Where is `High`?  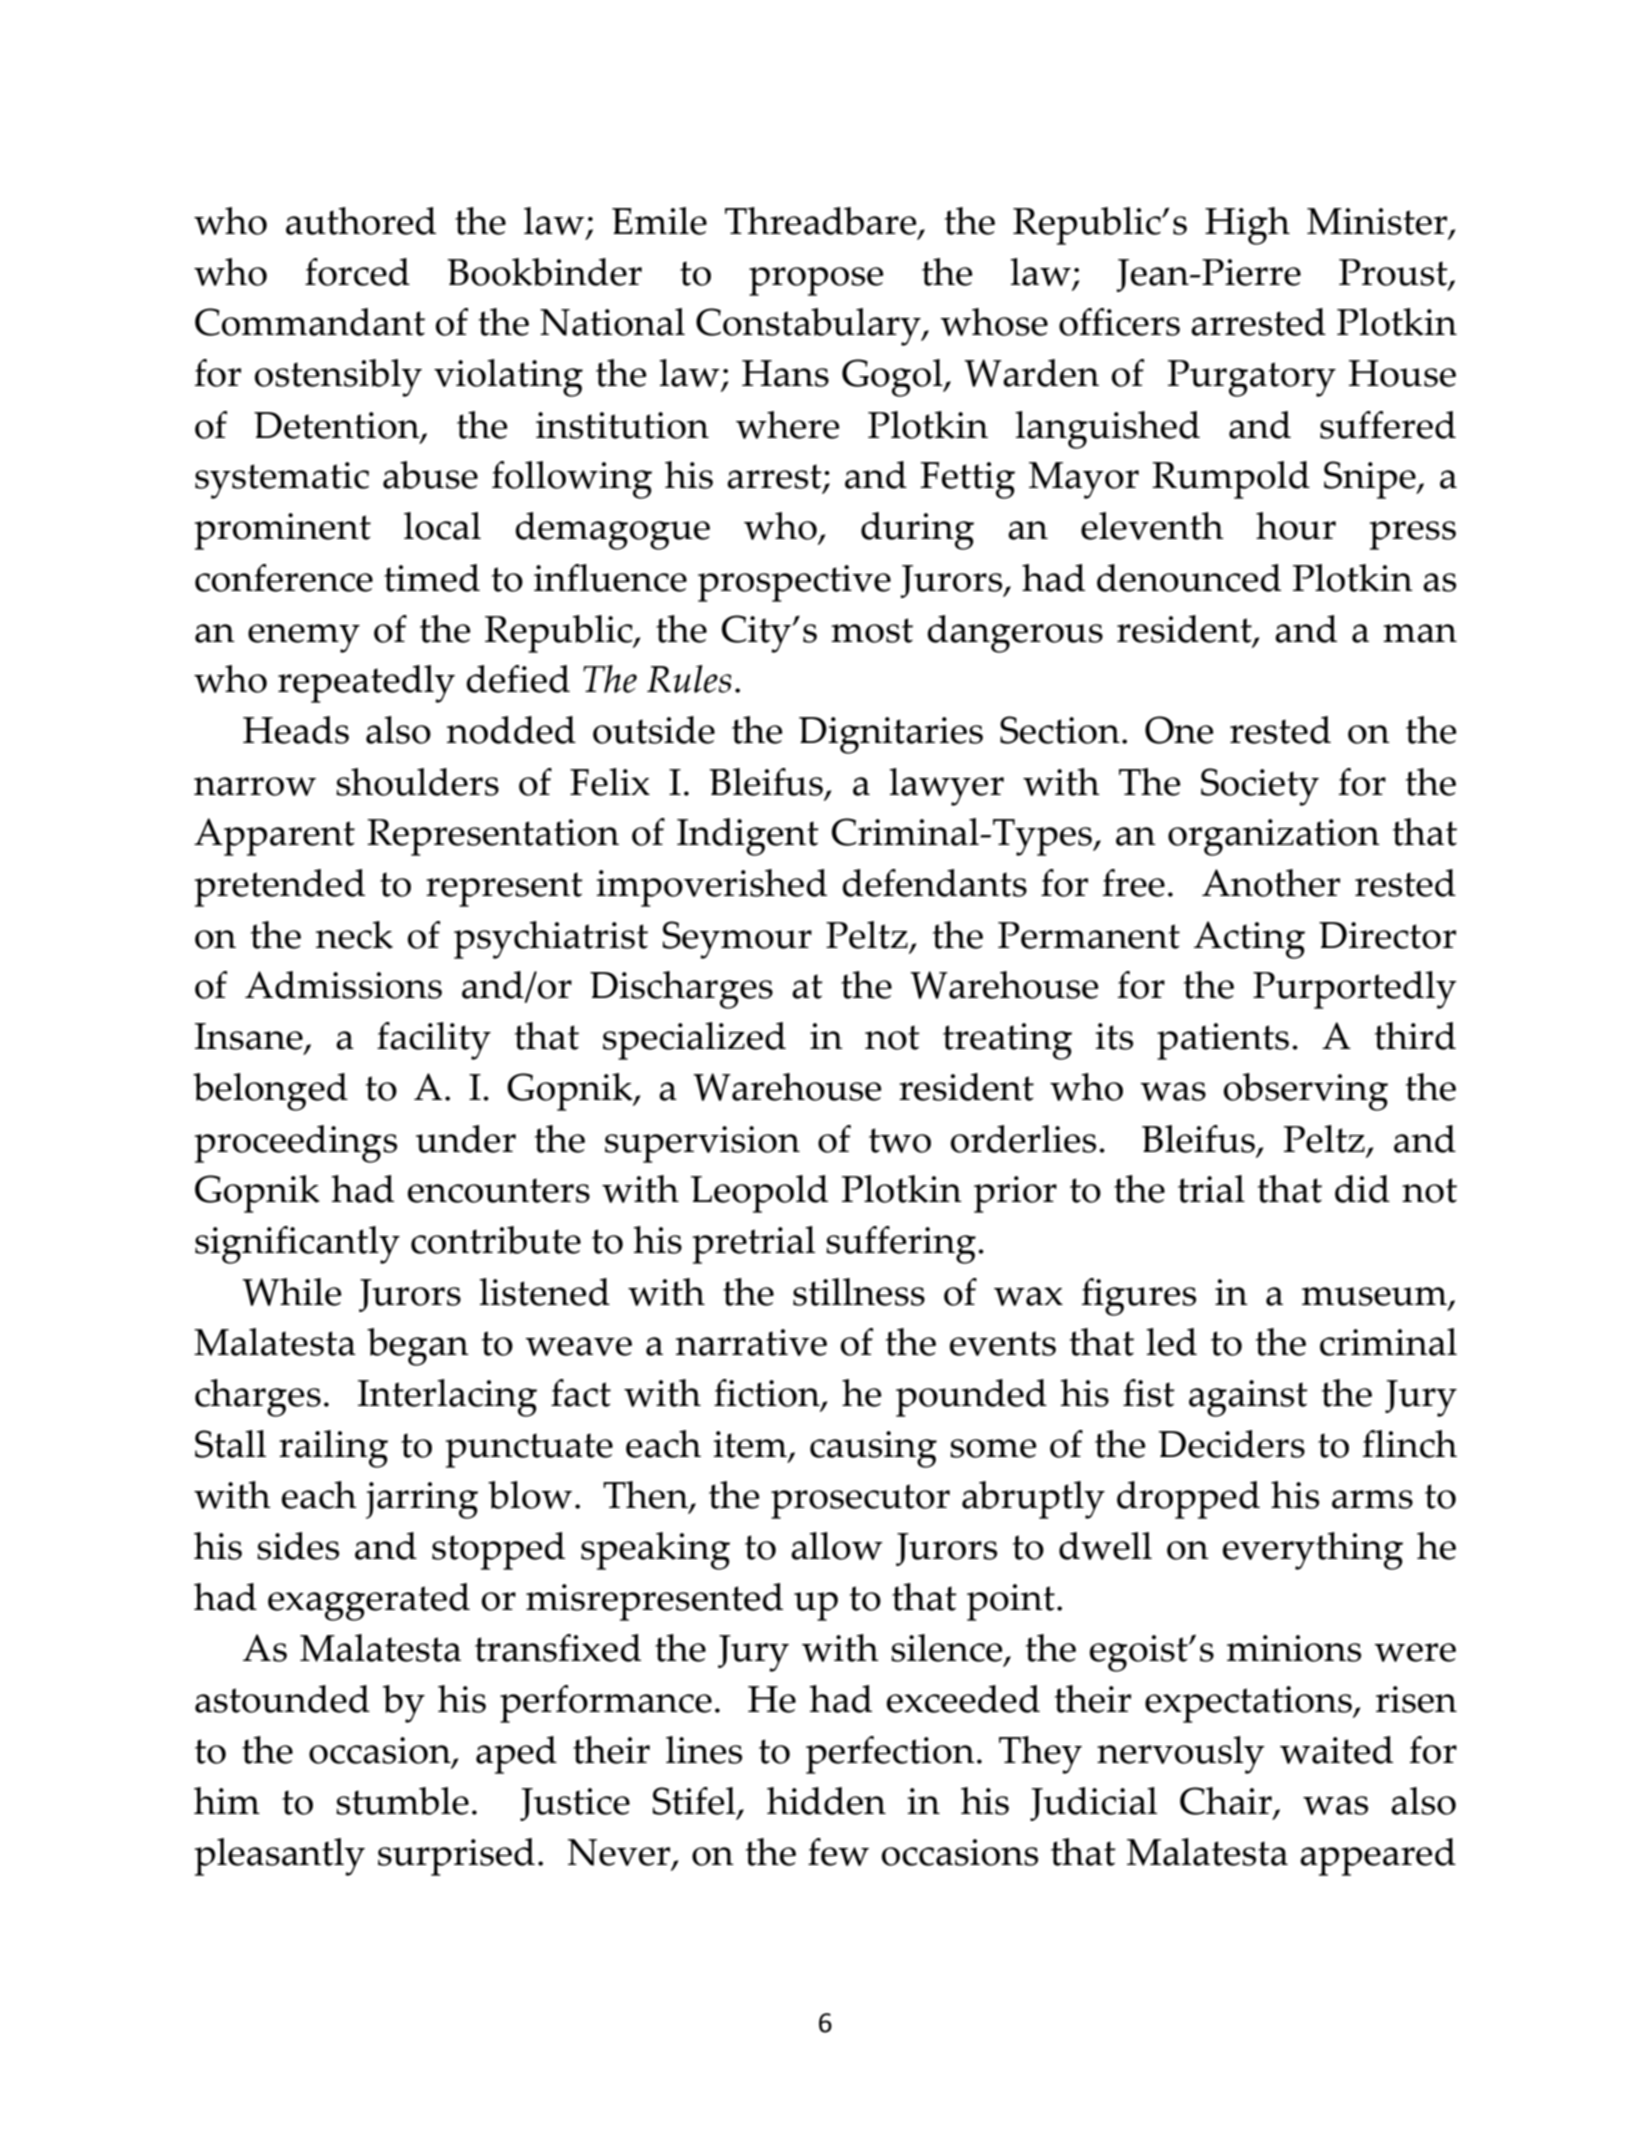
High is located at coordinates (1247, 226).
